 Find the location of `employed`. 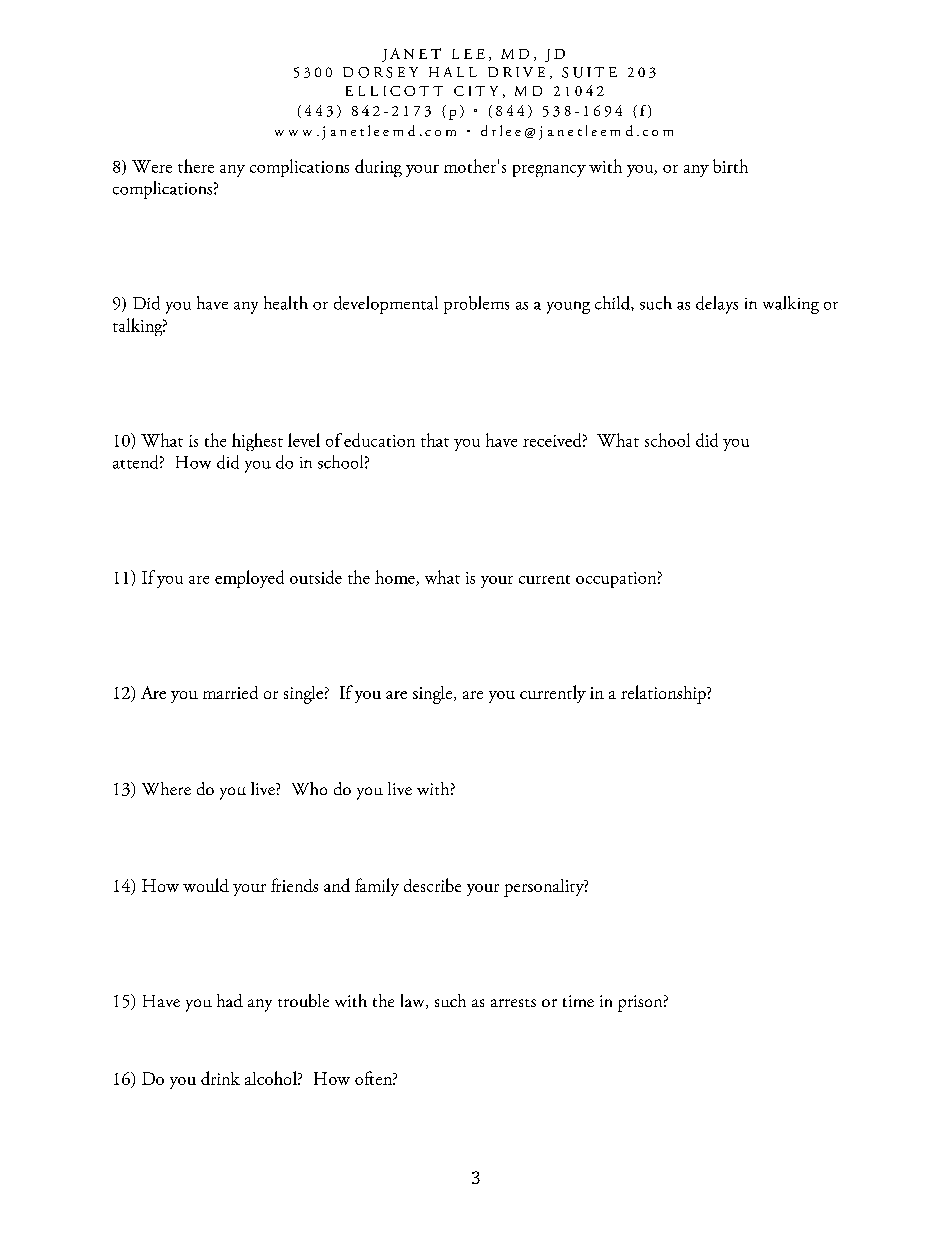

employed is located at coordinates (249, 579).
